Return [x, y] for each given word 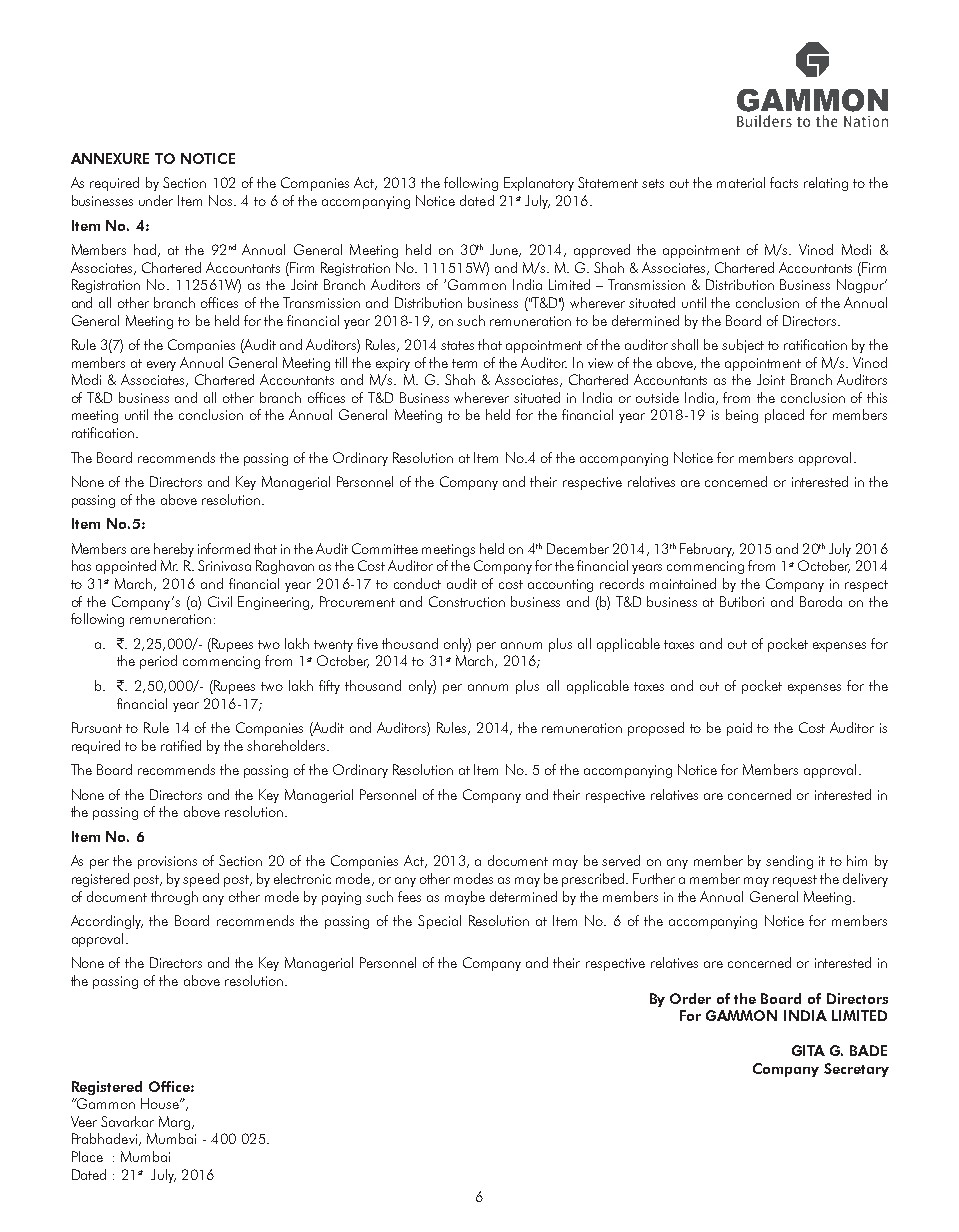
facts [784, 182]
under [156, 200]
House [161, 1103]
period [158, 662]
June [505, 250]
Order [690, 998]
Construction [467, 601]
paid [739, 729]
